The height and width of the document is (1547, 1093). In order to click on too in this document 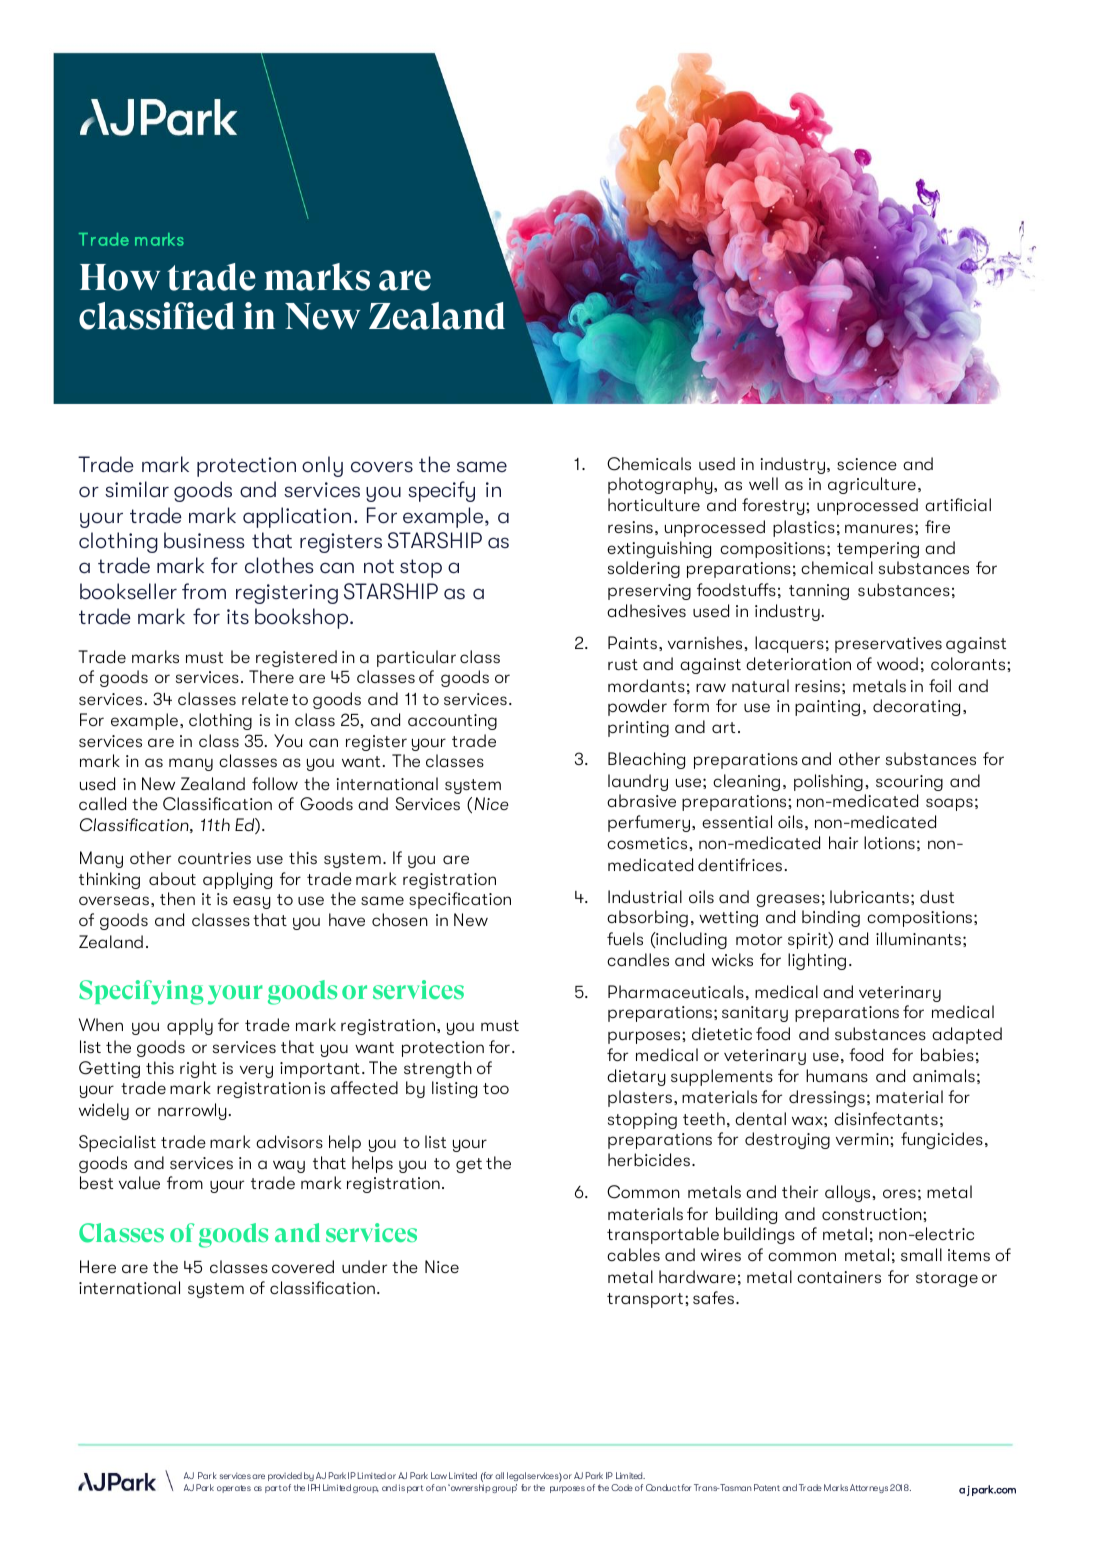, I will do `click(496, 1088)`.
